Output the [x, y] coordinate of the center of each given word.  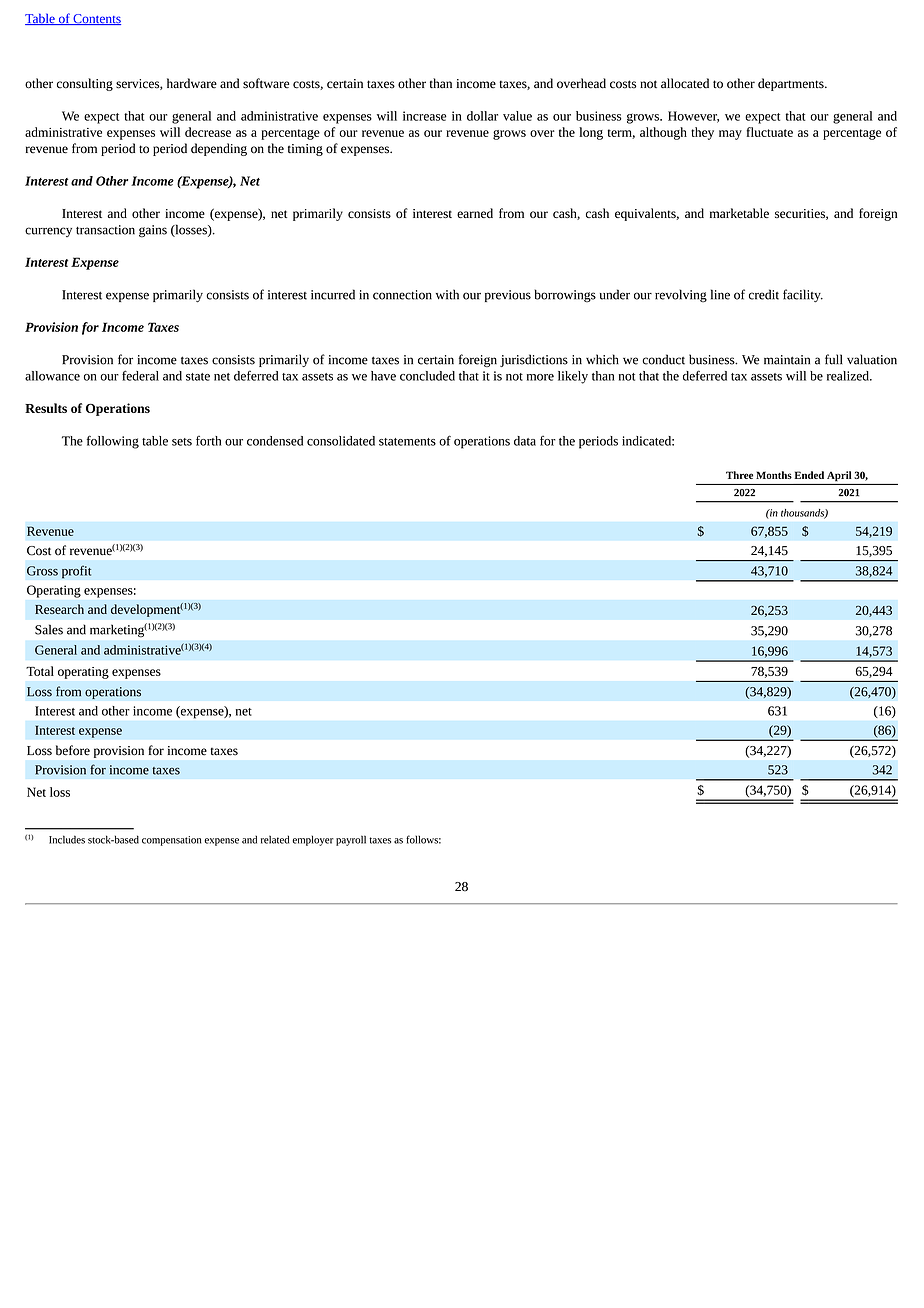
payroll [351, 840]
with [447, 294]
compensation [171, 841]
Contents [96, 19]
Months [774, 475]
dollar [482, 116]
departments [792, 84]
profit [76, 572]
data [525, 441]
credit [764, 294]
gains [153, 231]
